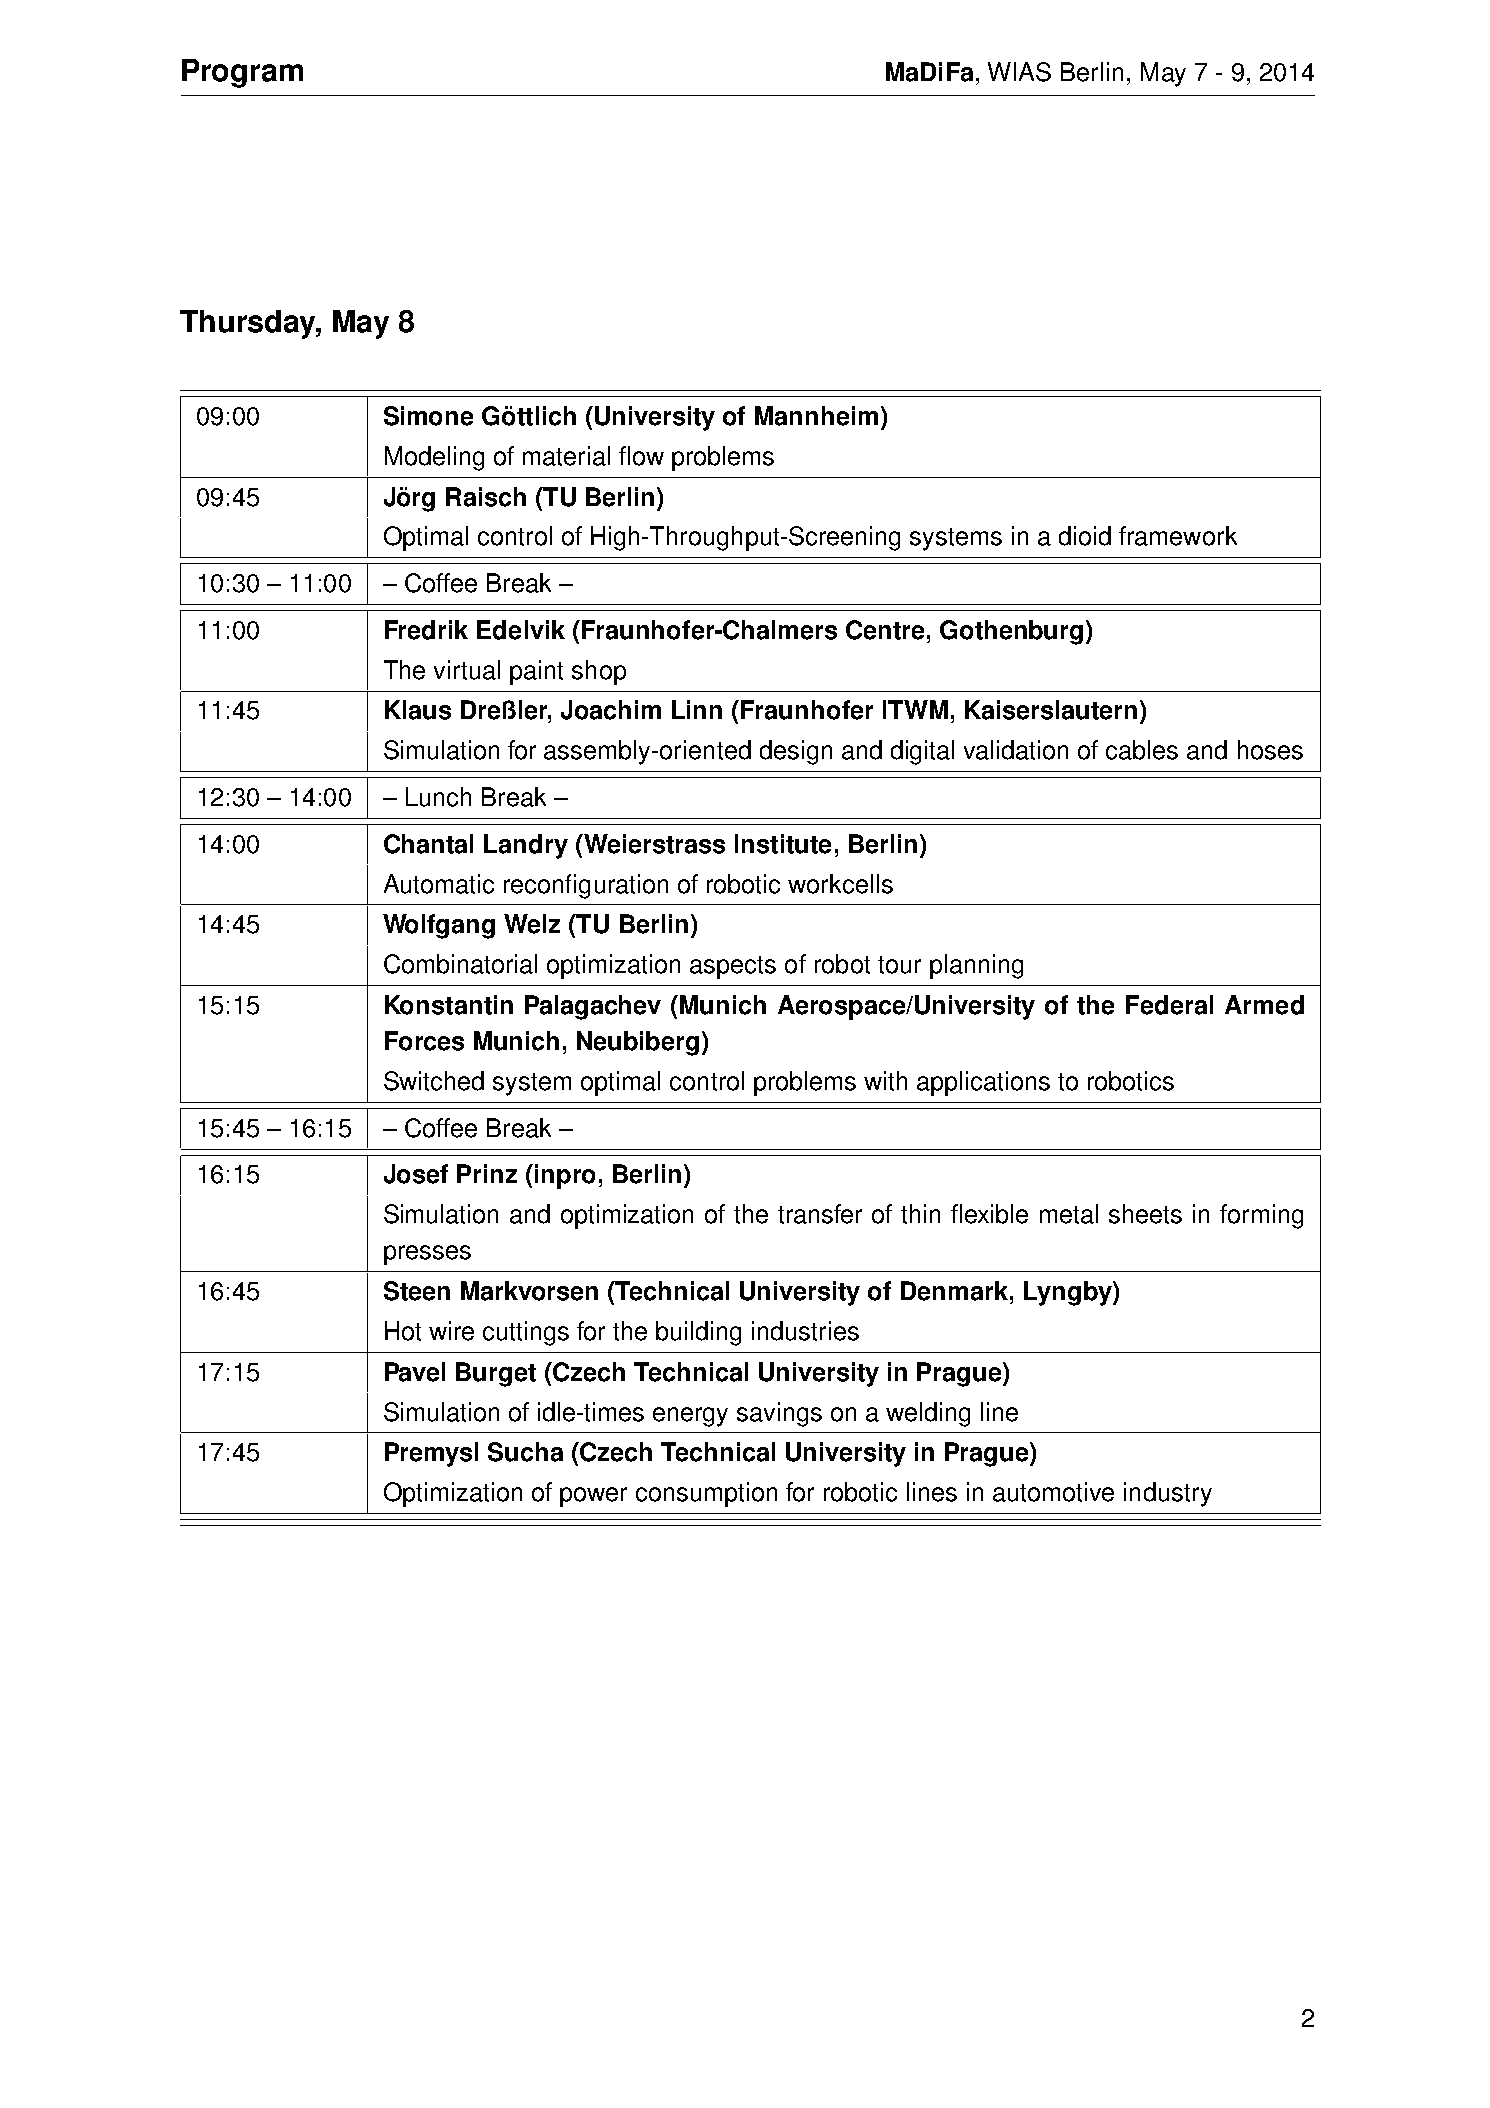  Describe the element at coordinates (885, 630) in the image. I see `Centre` at that location.
